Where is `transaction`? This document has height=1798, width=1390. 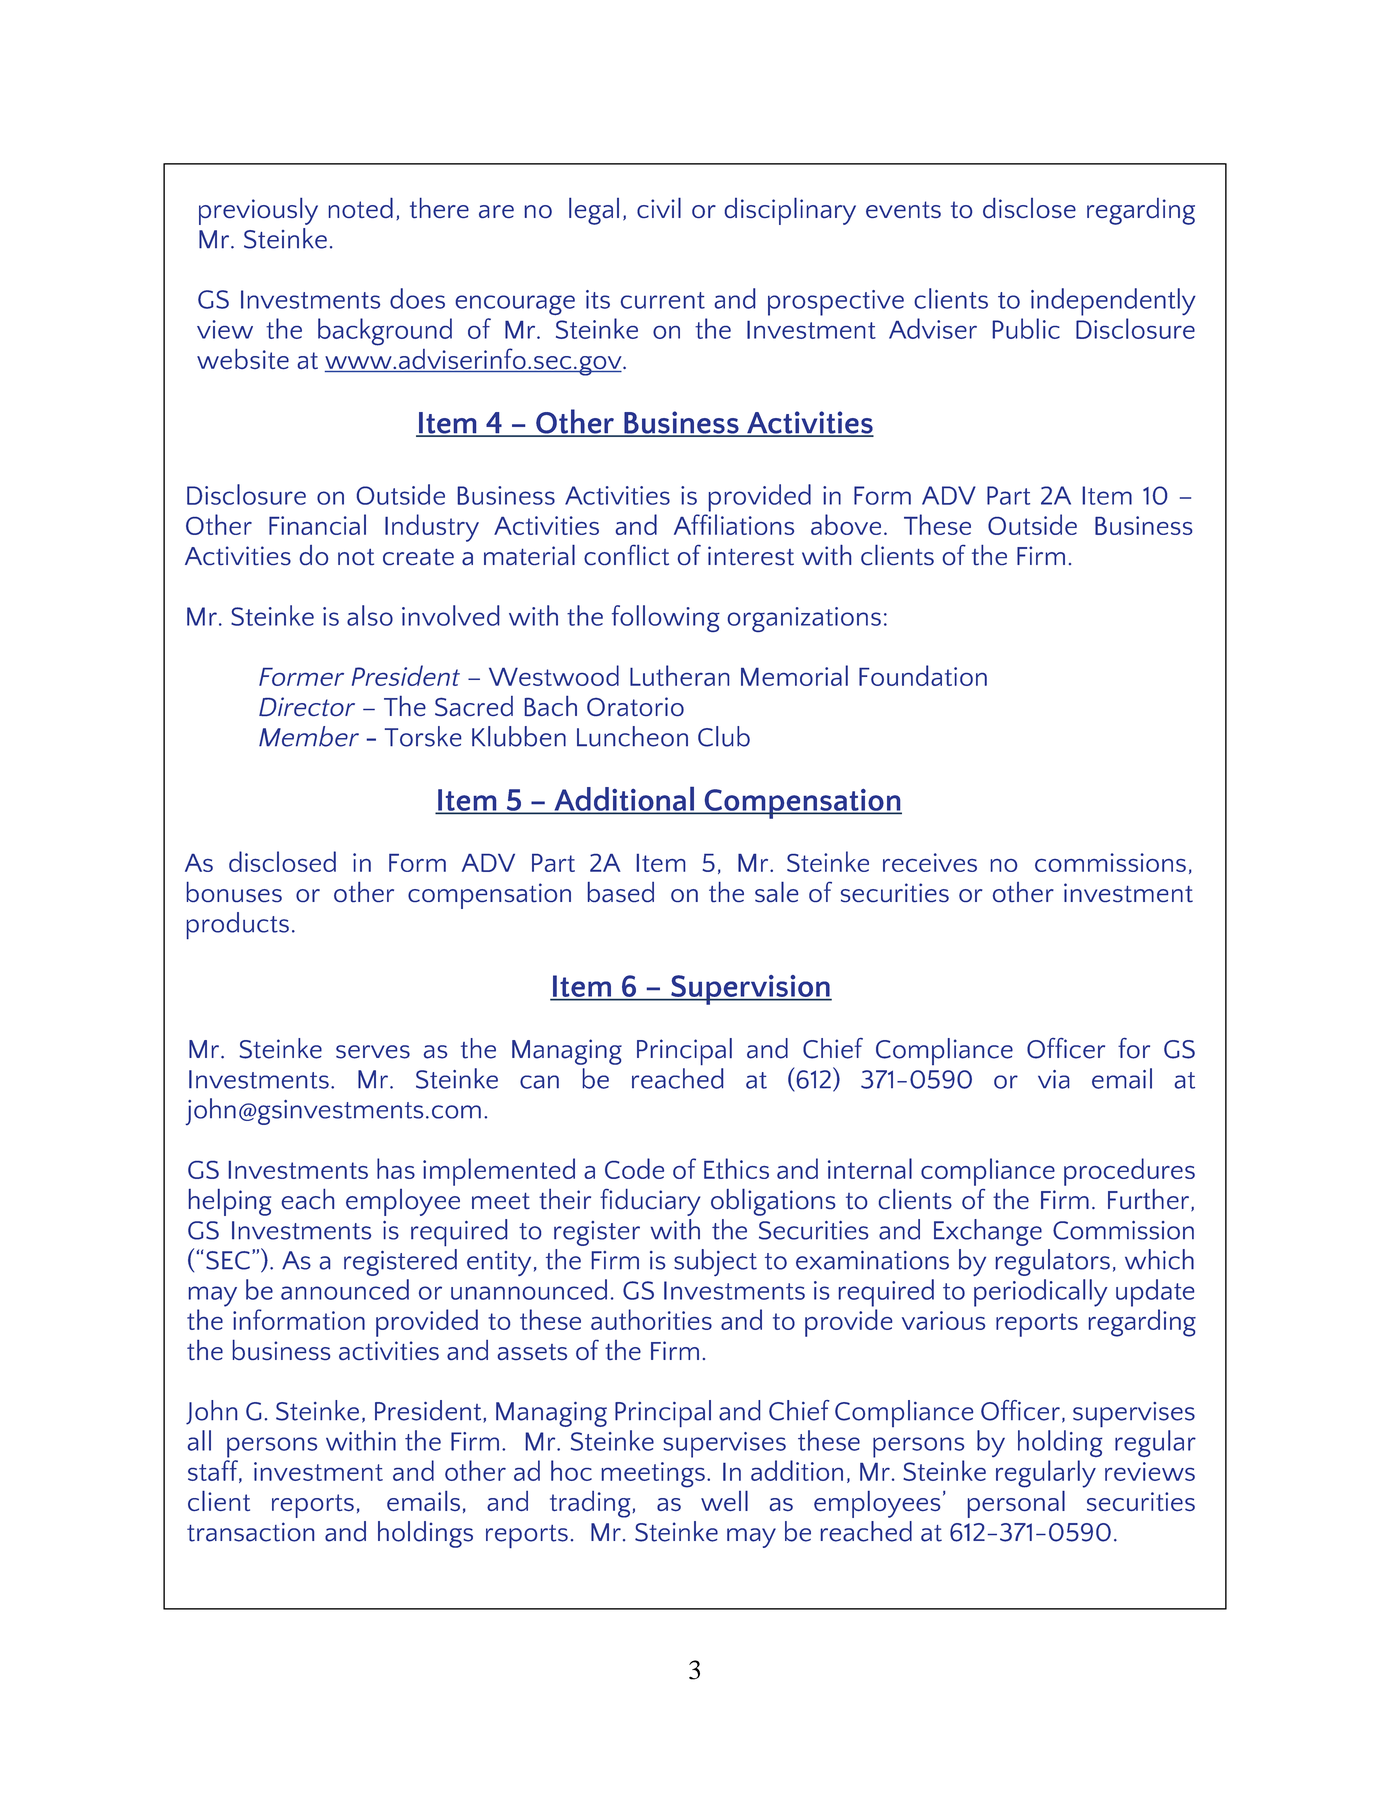
transaction is located at coordinates (250, 1532).
